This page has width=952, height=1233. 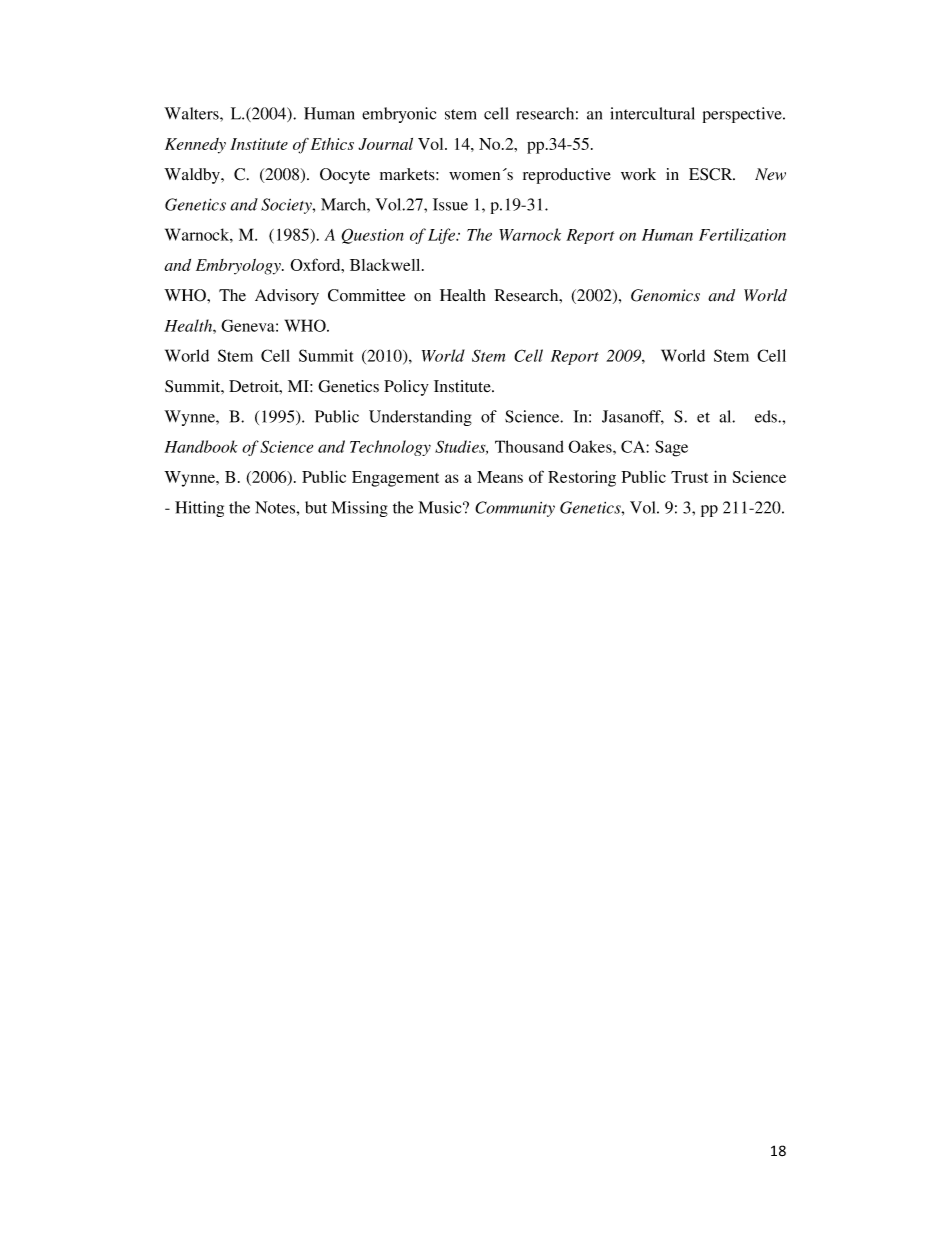 What do you see at coordinates (689, 477) in the page?
I see `Trust` at bounding box center [689, 477].
